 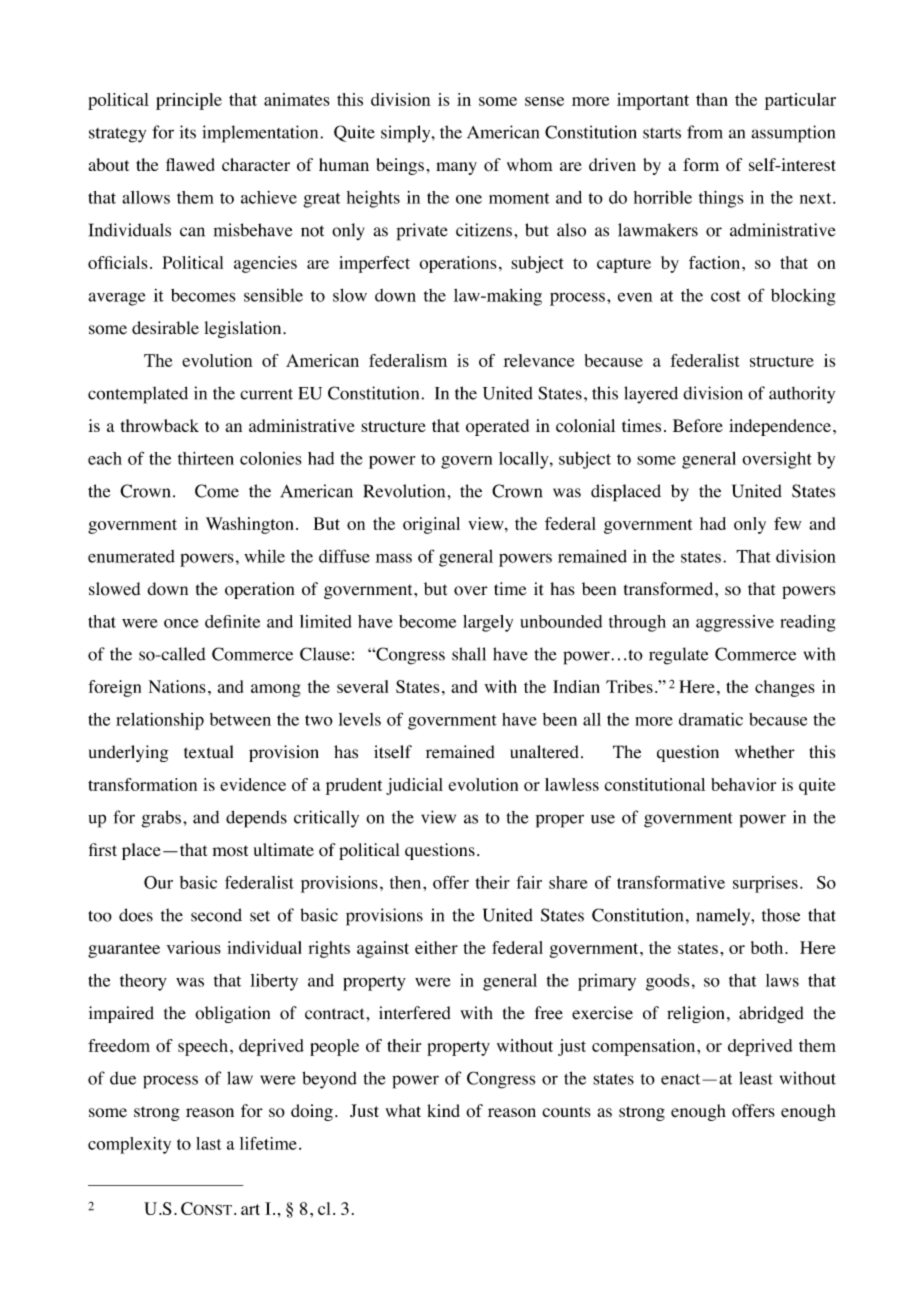 What do you see at coordinates (208, 1143) in the screenshot?
I see `last` at bounding box center [208, 1143].
